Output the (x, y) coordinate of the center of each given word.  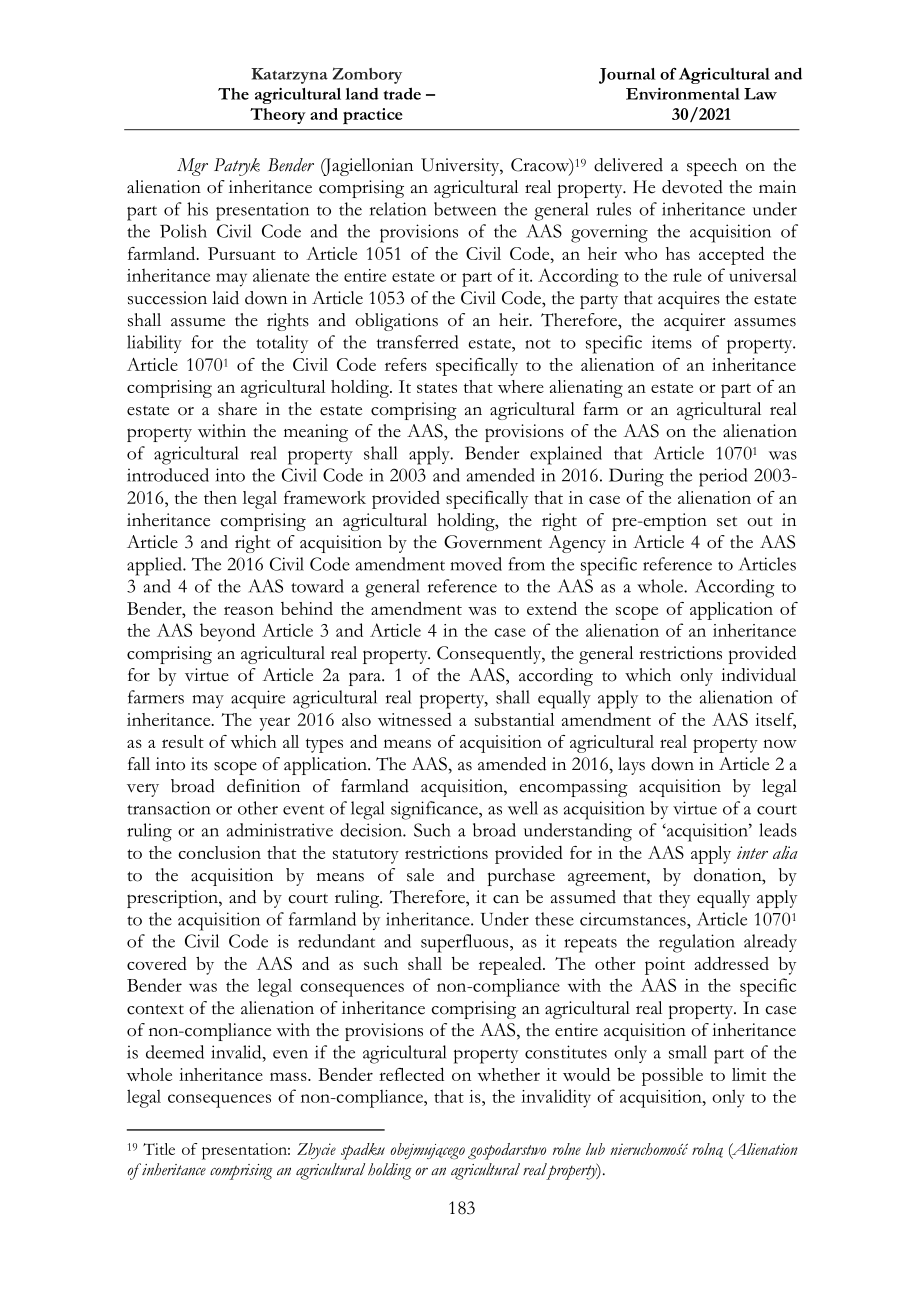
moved (476, 564)
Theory (278, 116)
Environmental (683, 94)
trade (402, 93)
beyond (227, 632)
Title (159, 1149)
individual (758, 675)
